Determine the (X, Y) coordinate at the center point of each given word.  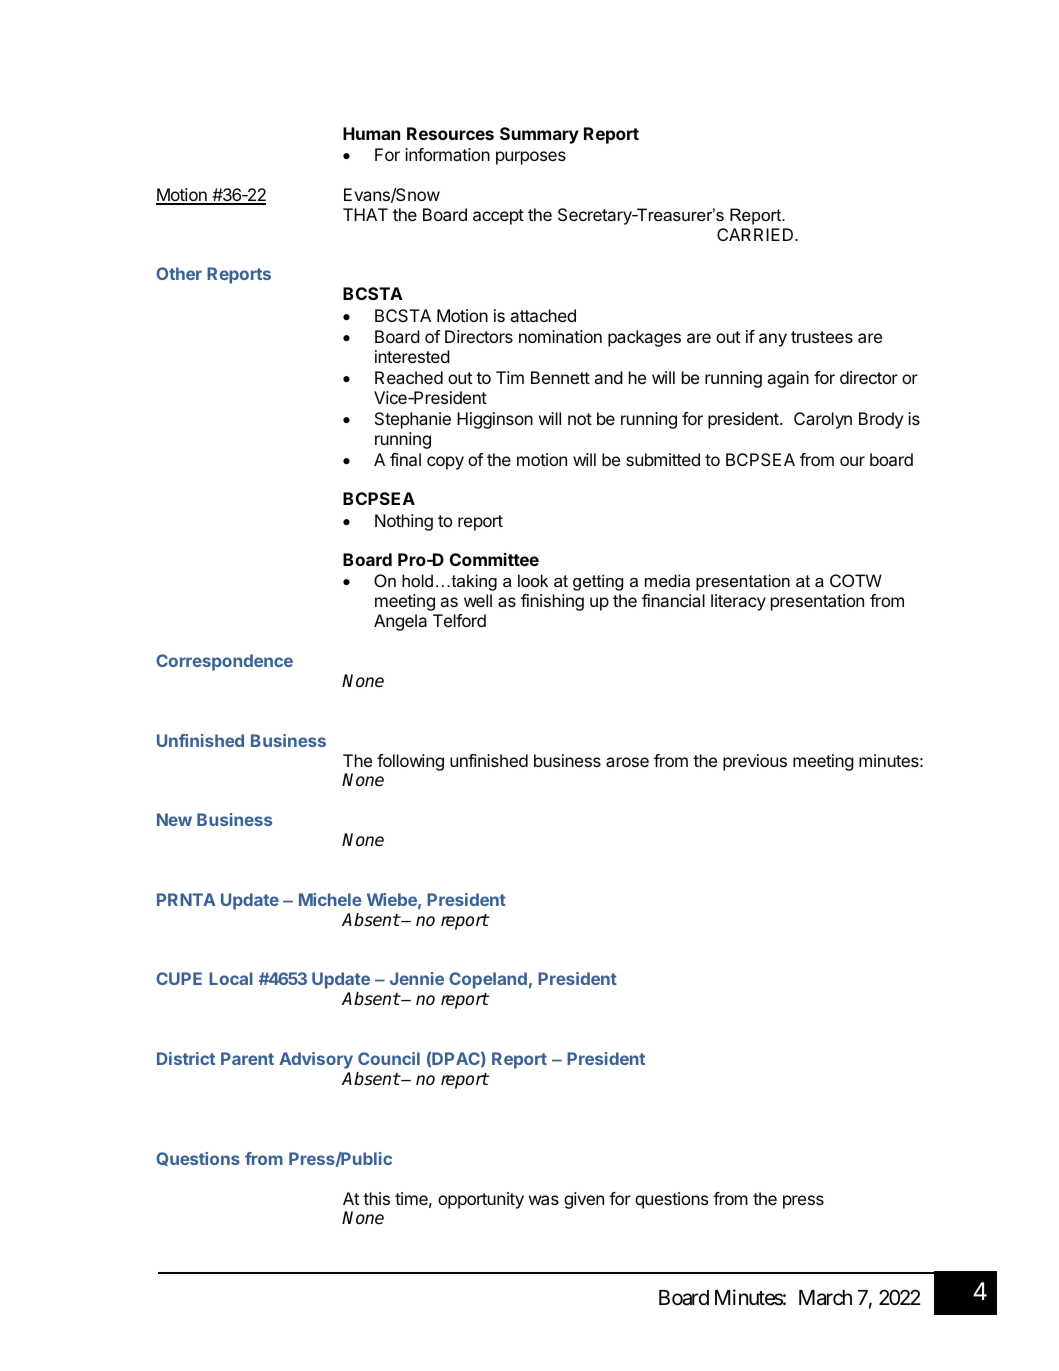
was (544, 1200)
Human (371, 133)
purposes (531, 158)
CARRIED (756, 234)
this (376, 1198)
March (825, 1298)
